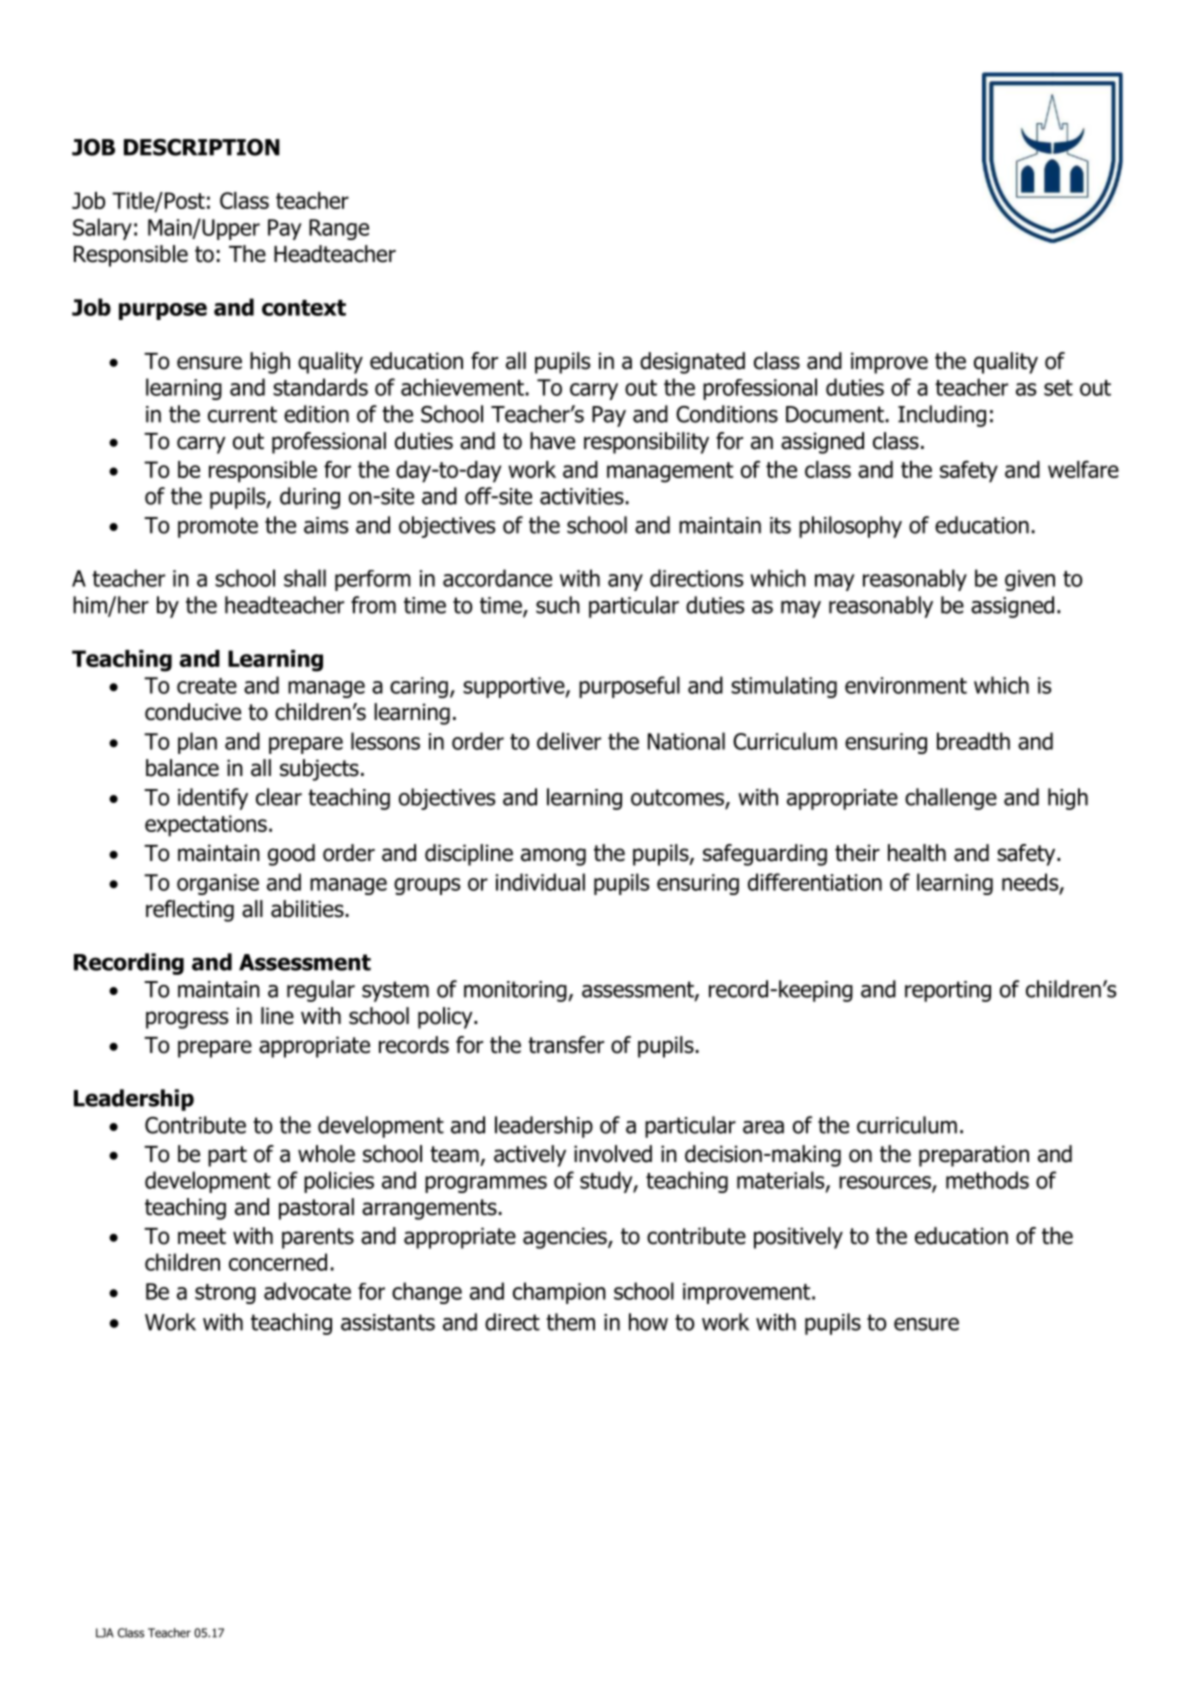 This page has width=1196, height=1692. What do you see at coordinates (197, 743) in the page?
I see `plan` at bounding box center [197, 743].
